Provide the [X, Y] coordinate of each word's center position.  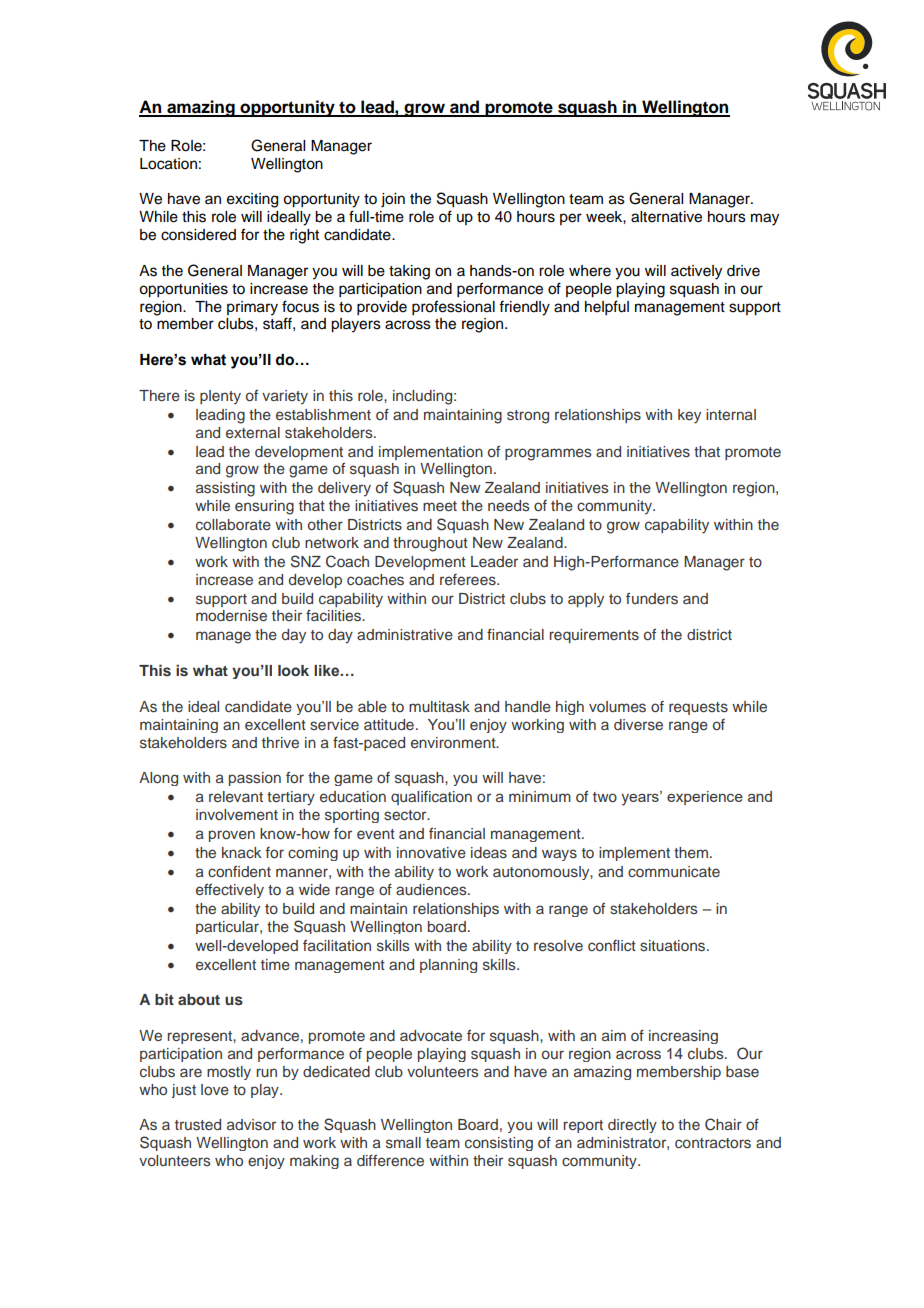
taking [409, 272]
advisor [251, 1125]
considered [198, 235]
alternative [666, 217]
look [293, 670]
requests [698, 708]
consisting [499, 1144]
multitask [439, 706]
